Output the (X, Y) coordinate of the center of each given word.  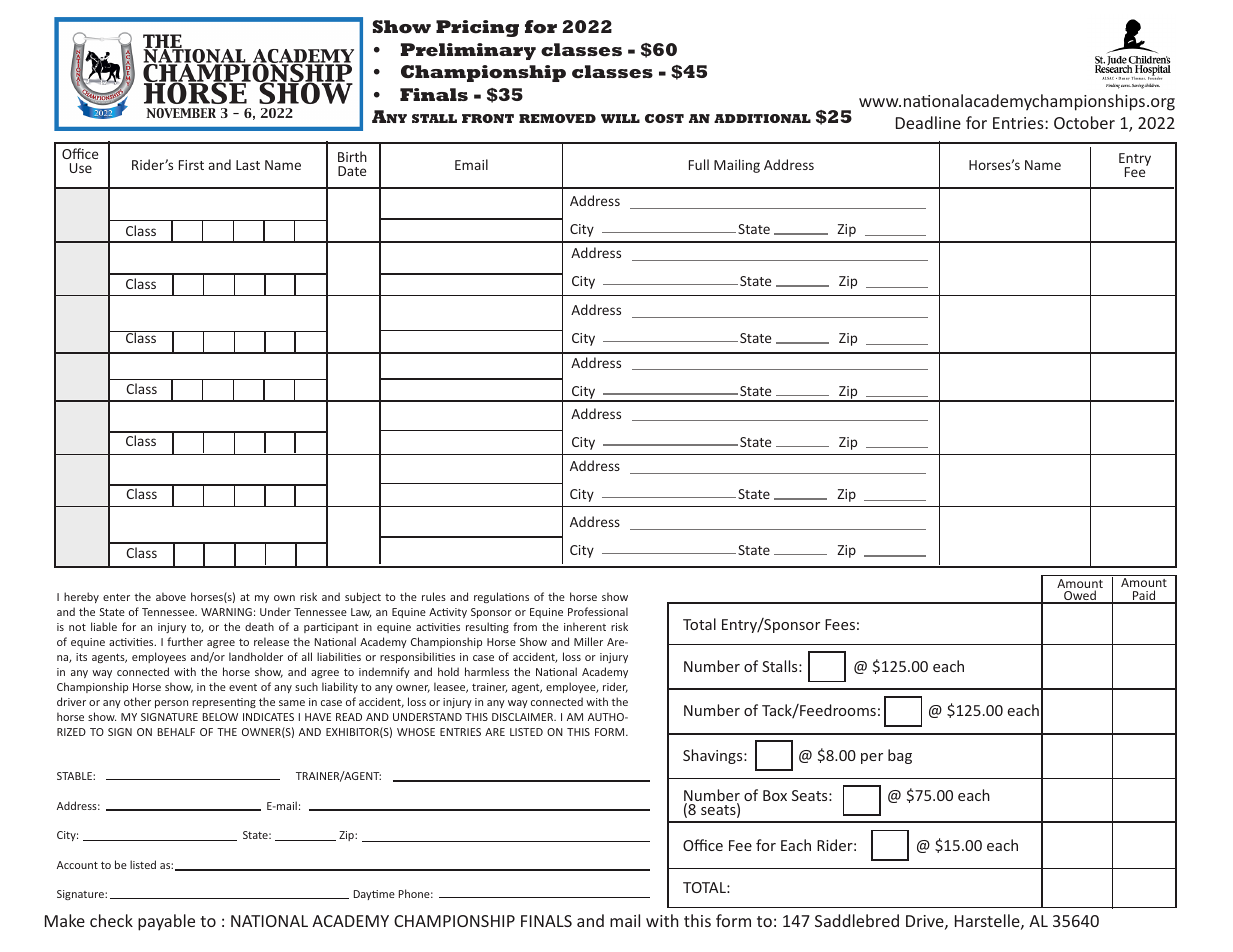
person (171, 704)
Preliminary (468, 51)
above (171, 596)
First (191, 165)
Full (699, 164)
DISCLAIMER (524, 717)
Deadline (928, 122)
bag (900, 756)
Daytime (374, 895)
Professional (598, 611)
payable (166, 922)
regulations (501, 597)
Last (248, 165)
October (1084, 122)
